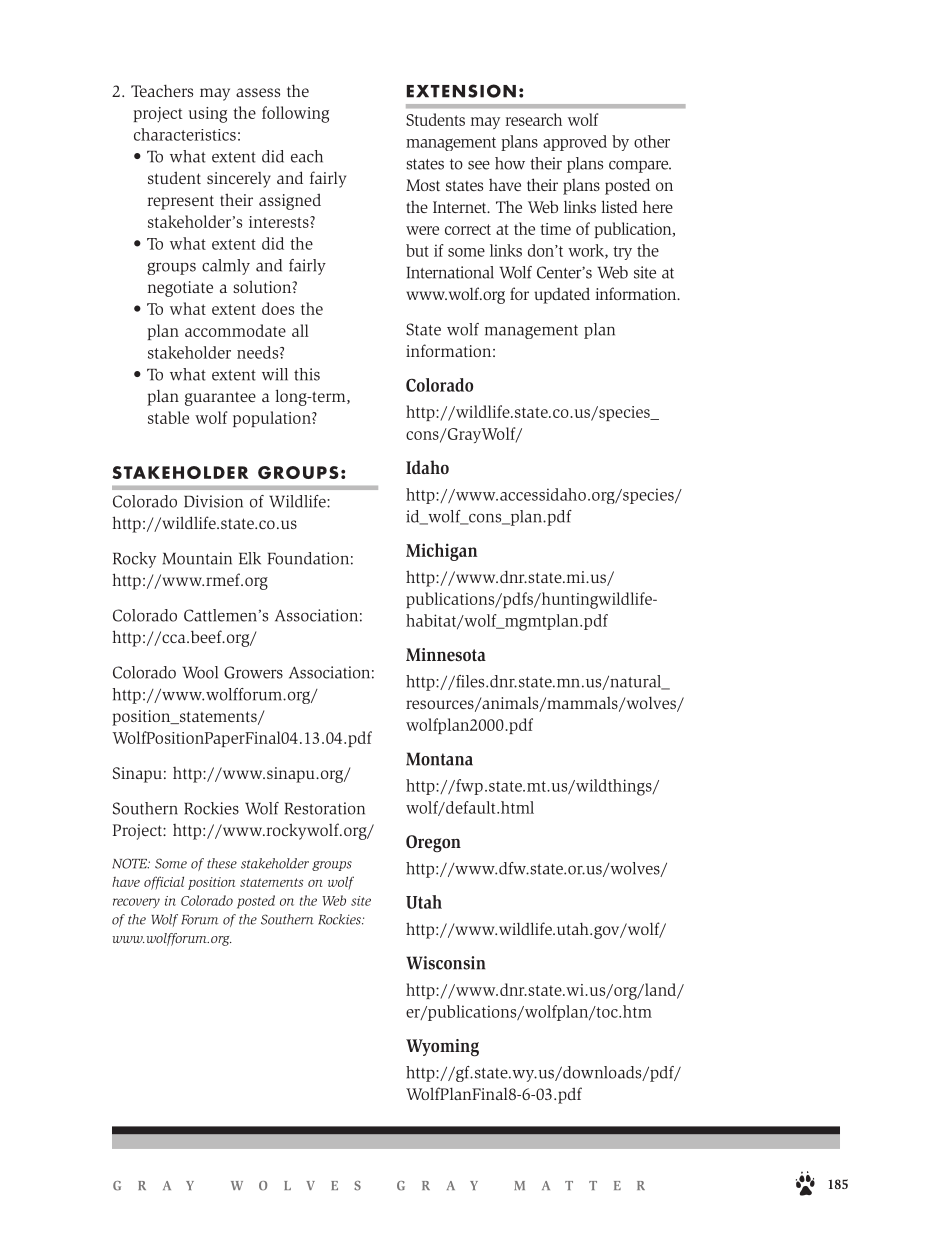 The height and width of the document is (1233, 952). I want to click on Wyoming, so click(442, 1048).
